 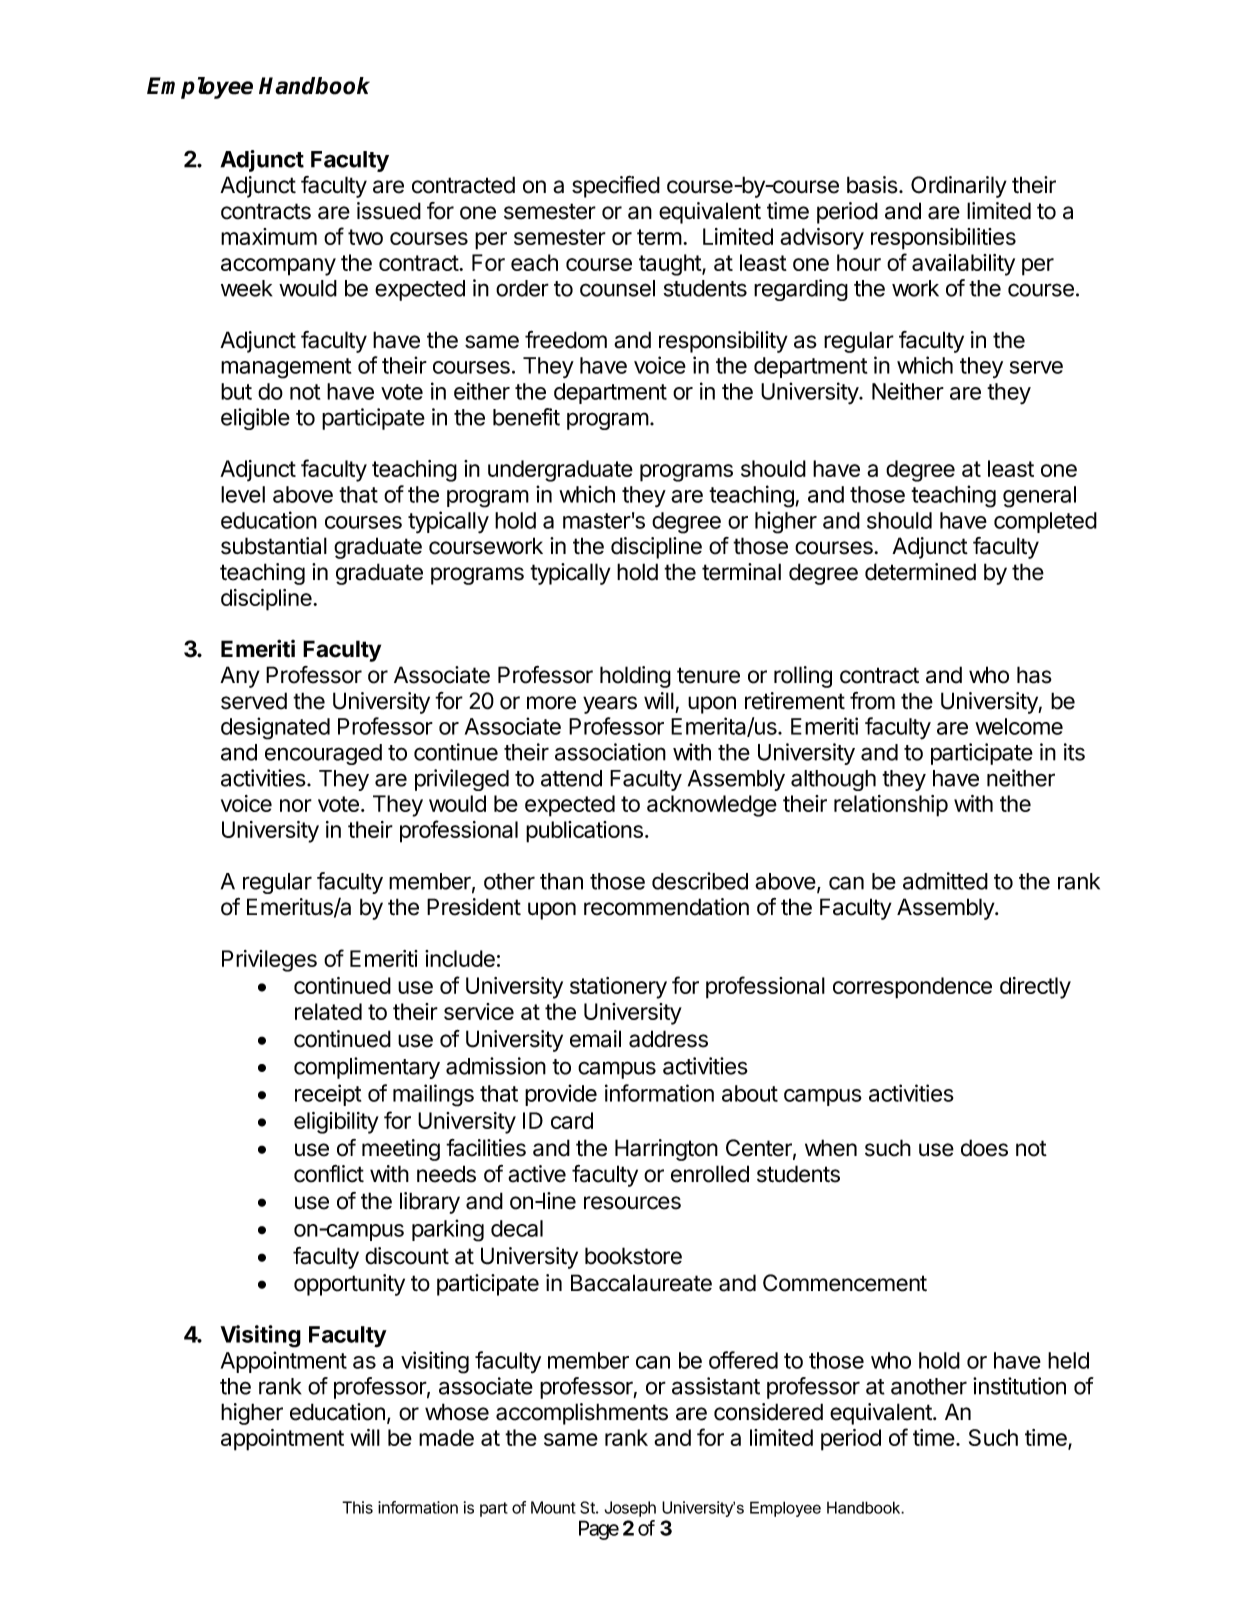 I want to click on Joseph, so click(x=630, y=1509).
